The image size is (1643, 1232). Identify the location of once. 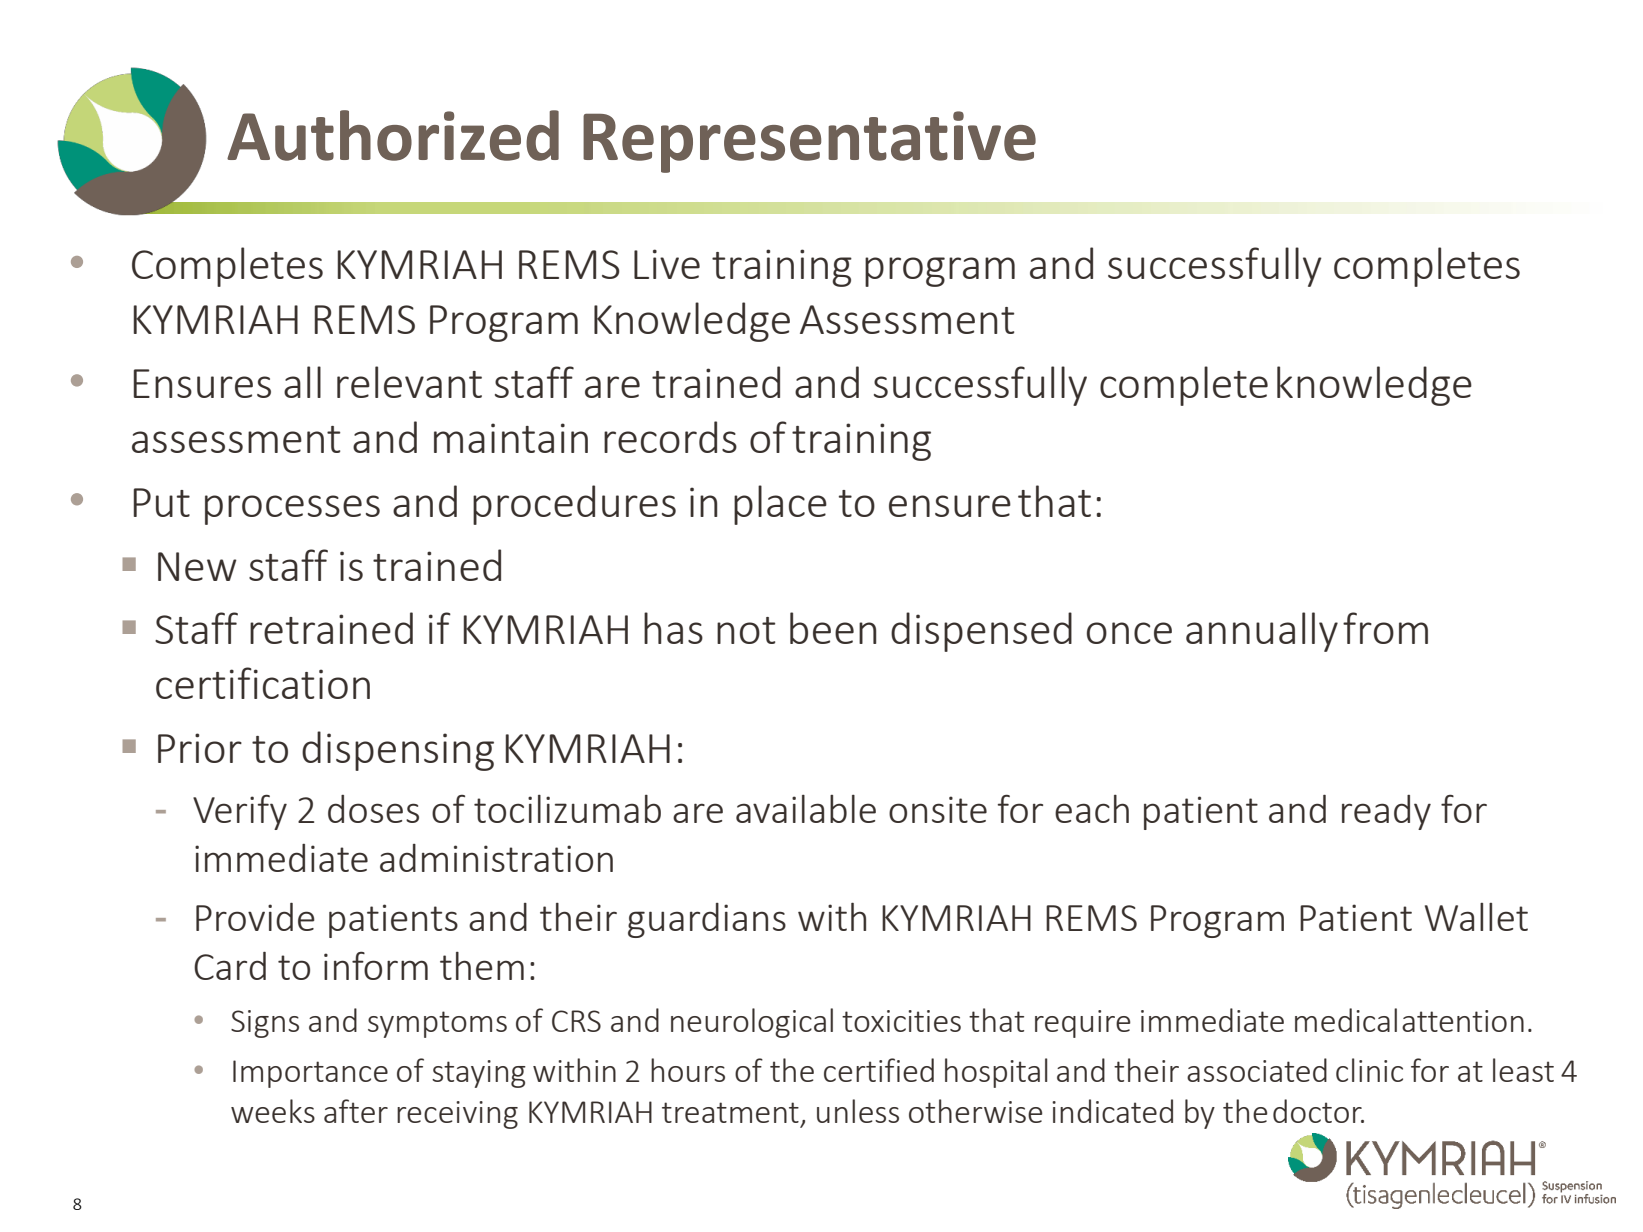
(1129, 633).
